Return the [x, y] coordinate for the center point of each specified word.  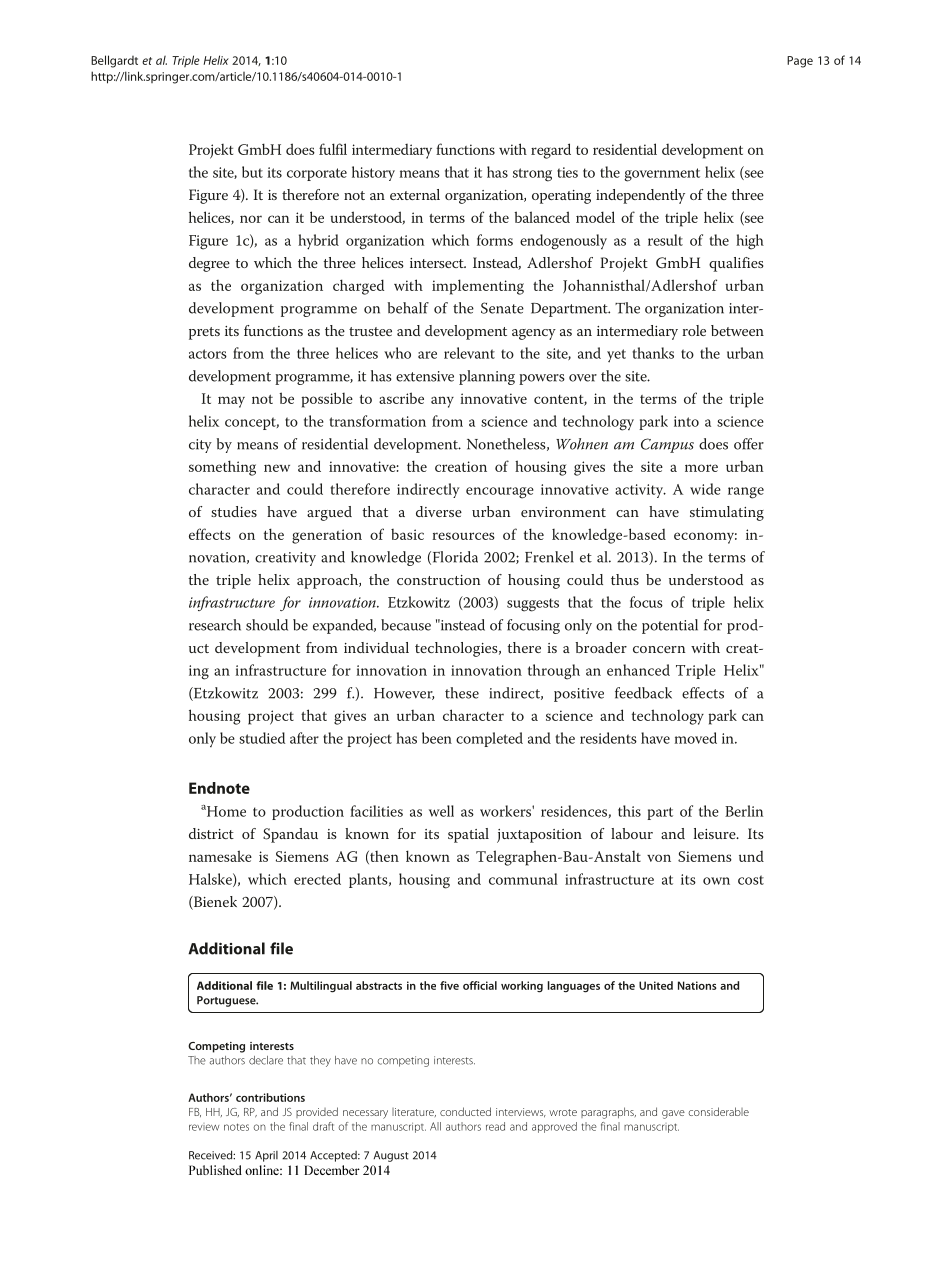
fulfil [333, 149]
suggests [533, 605]
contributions [270, 1097]
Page [800, 62]
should [267, 625]
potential [670, 626]
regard [551, 151]
